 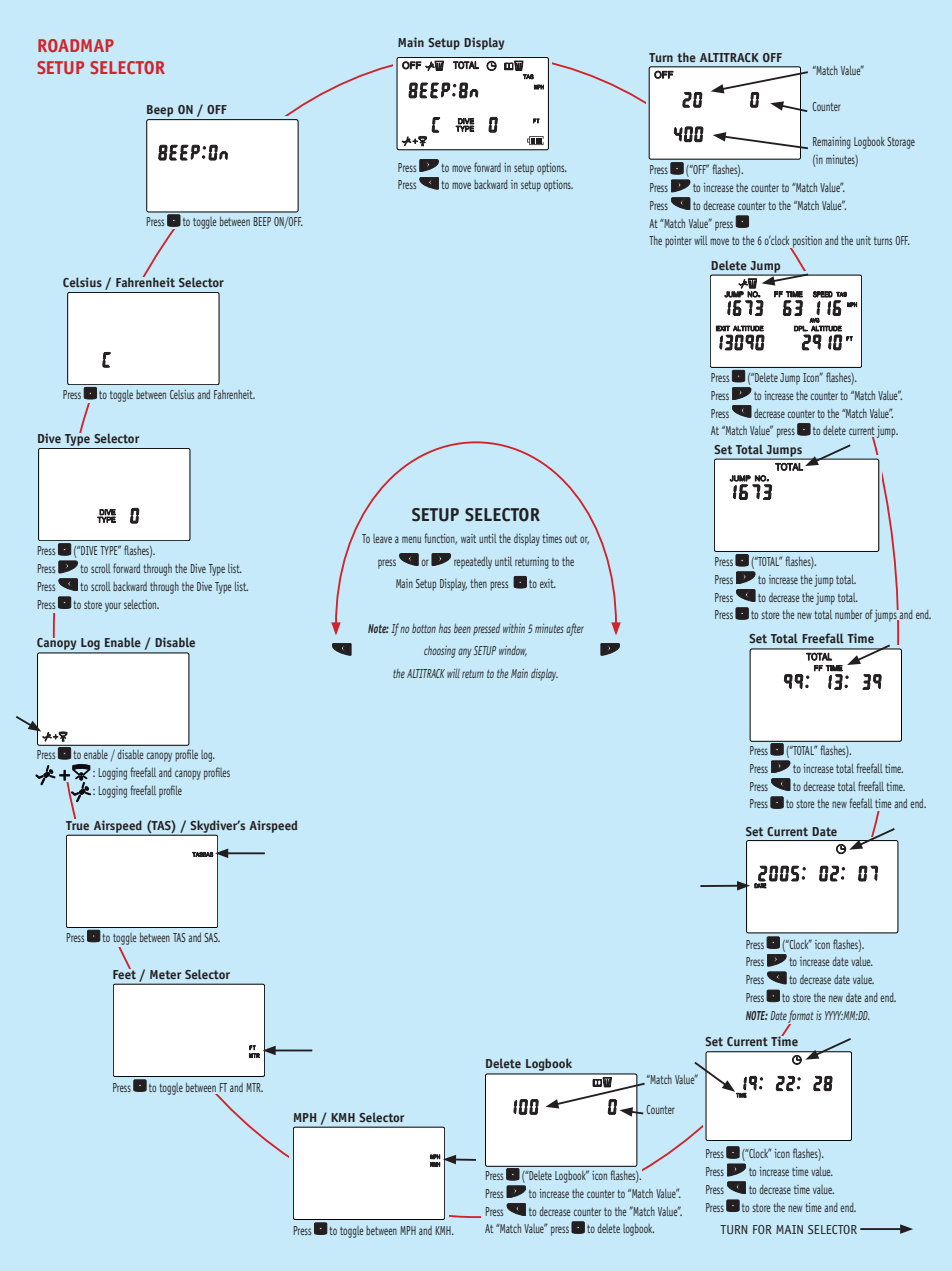 What do you see at coordinates (848, 614) in the page?
I see `number` at bounding box center [848, 614].
